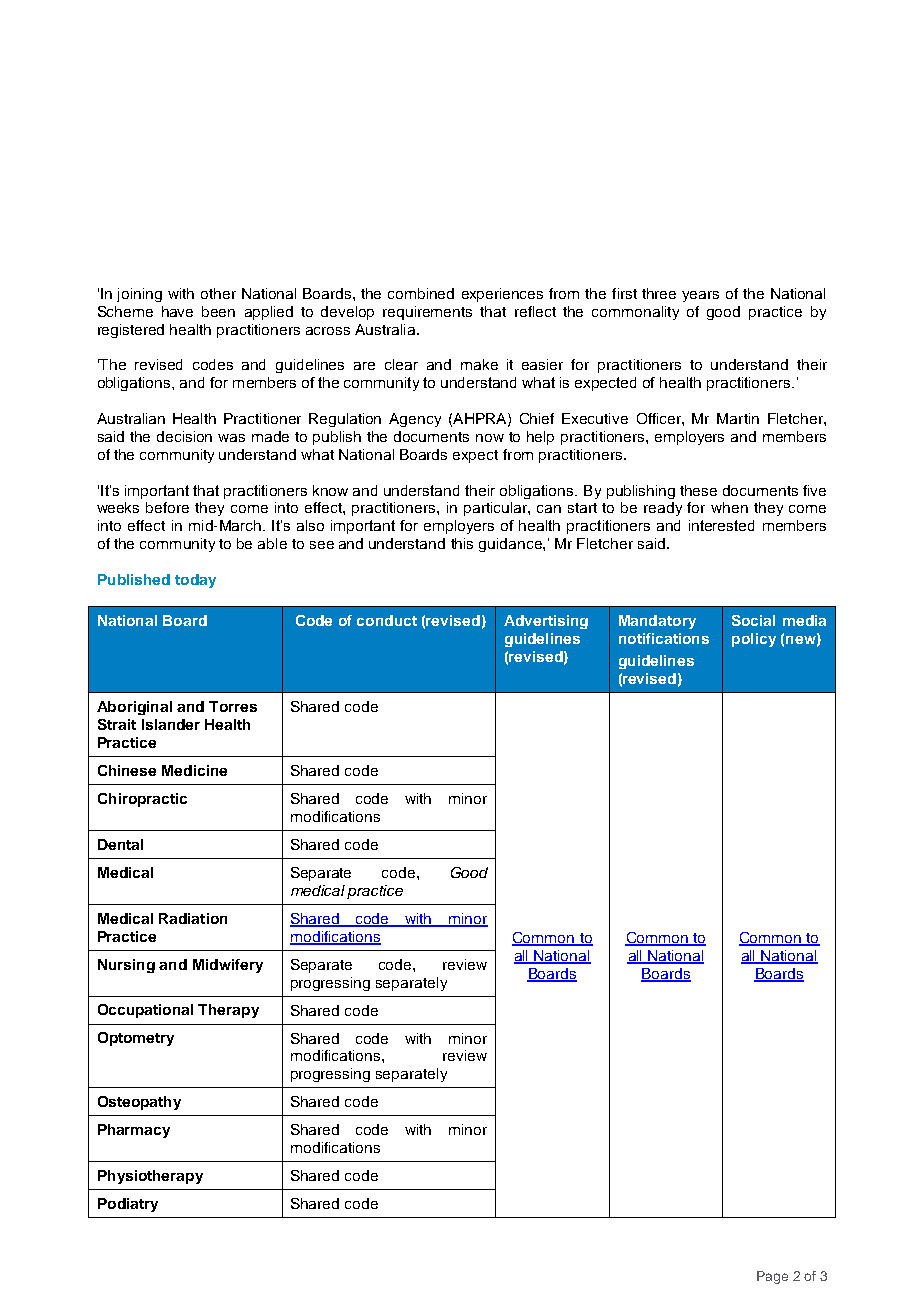 The height and width of the screenshot is (1309, 924). I want to click on Podiatry, so click(128, 1205).
